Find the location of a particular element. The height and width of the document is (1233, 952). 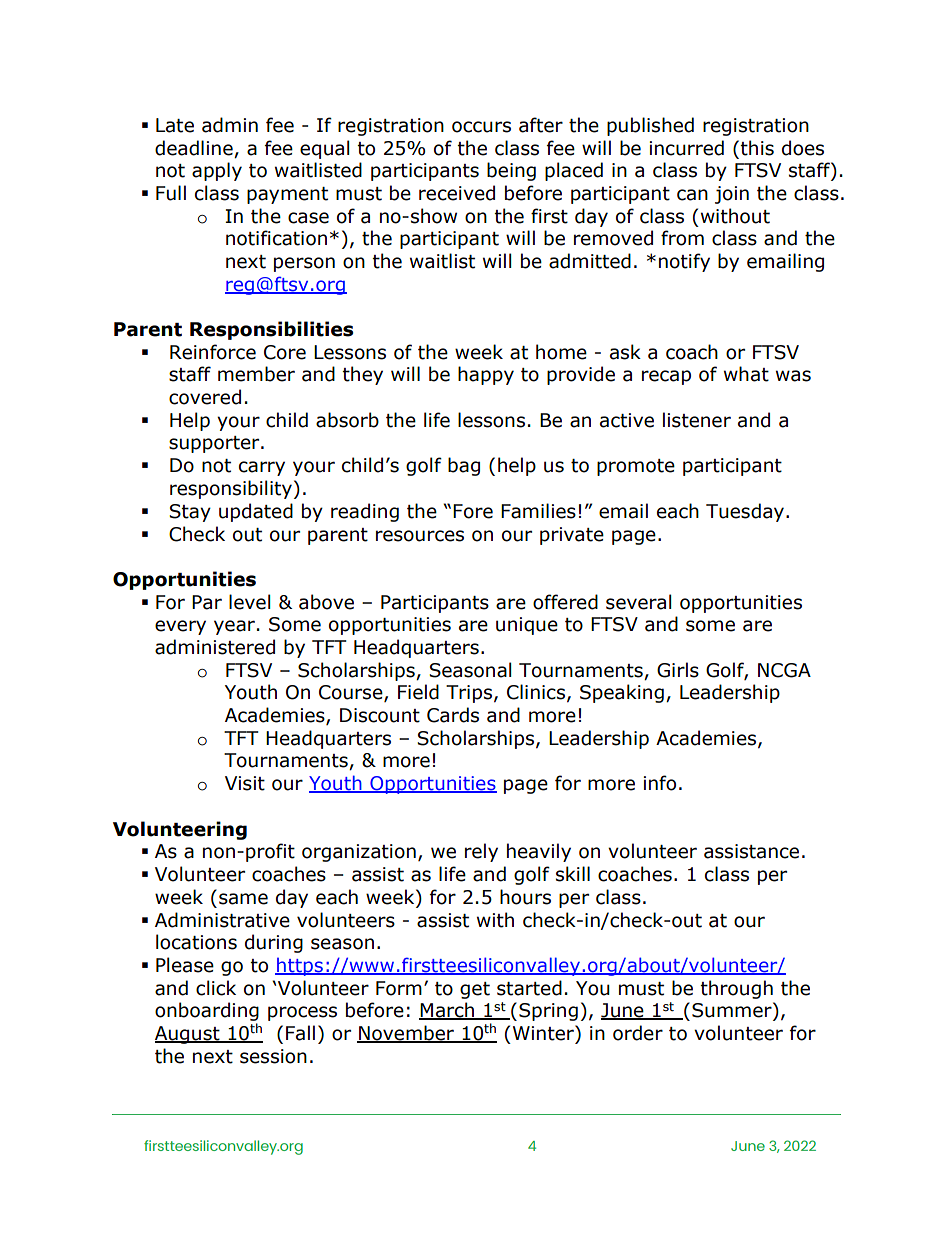

happy is located at coordinates (486, 375).
